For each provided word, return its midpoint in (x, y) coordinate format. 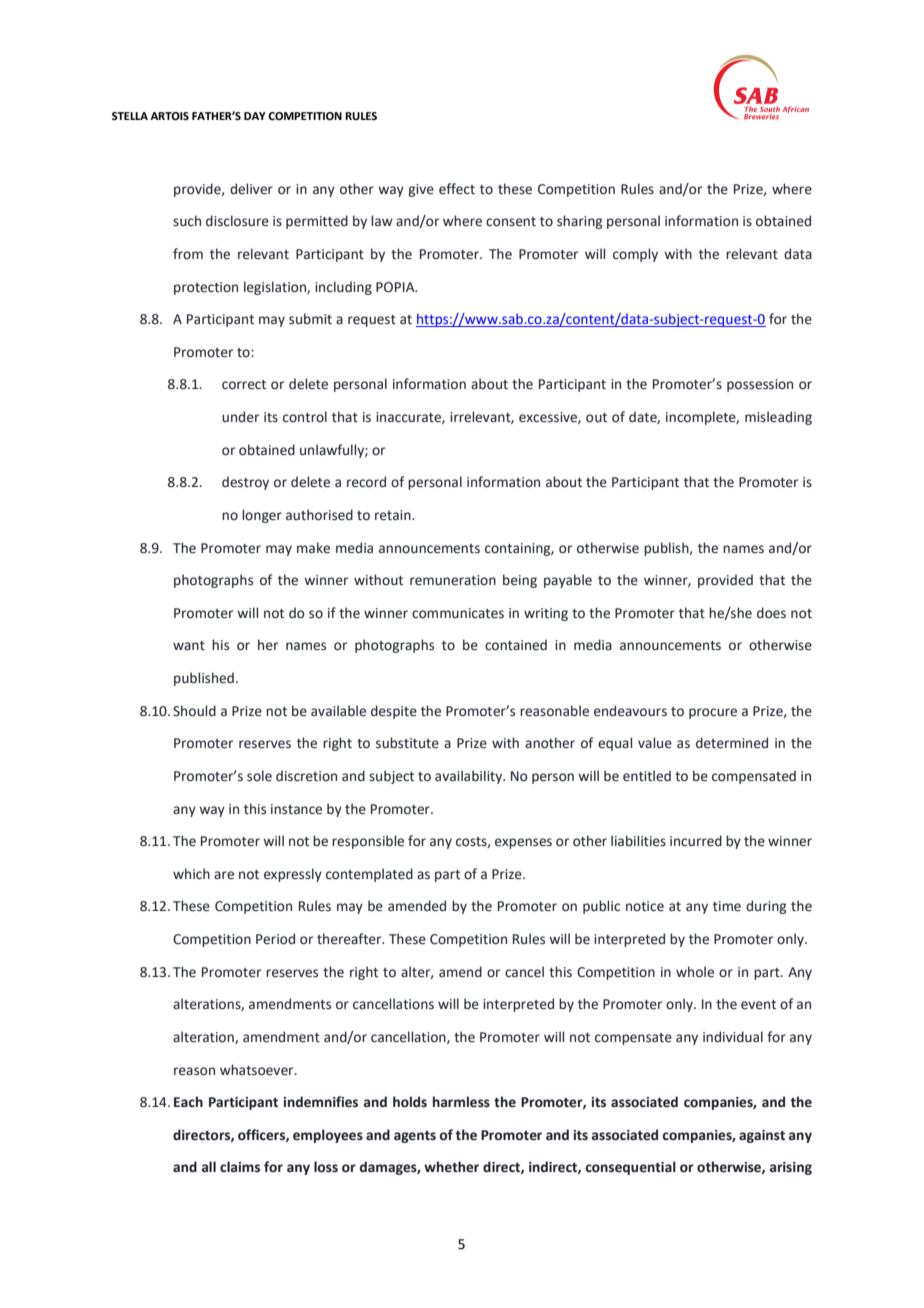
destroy (245, 483)
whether (451, 1167)
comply (635, 255)
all (209, 1166)
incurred (696, 841)
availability (470, 777)
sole (259, 776)
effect (457, 189)
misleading (778, 418)
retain (394, 515)
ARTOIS (169, 116)
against (762, 1136)
